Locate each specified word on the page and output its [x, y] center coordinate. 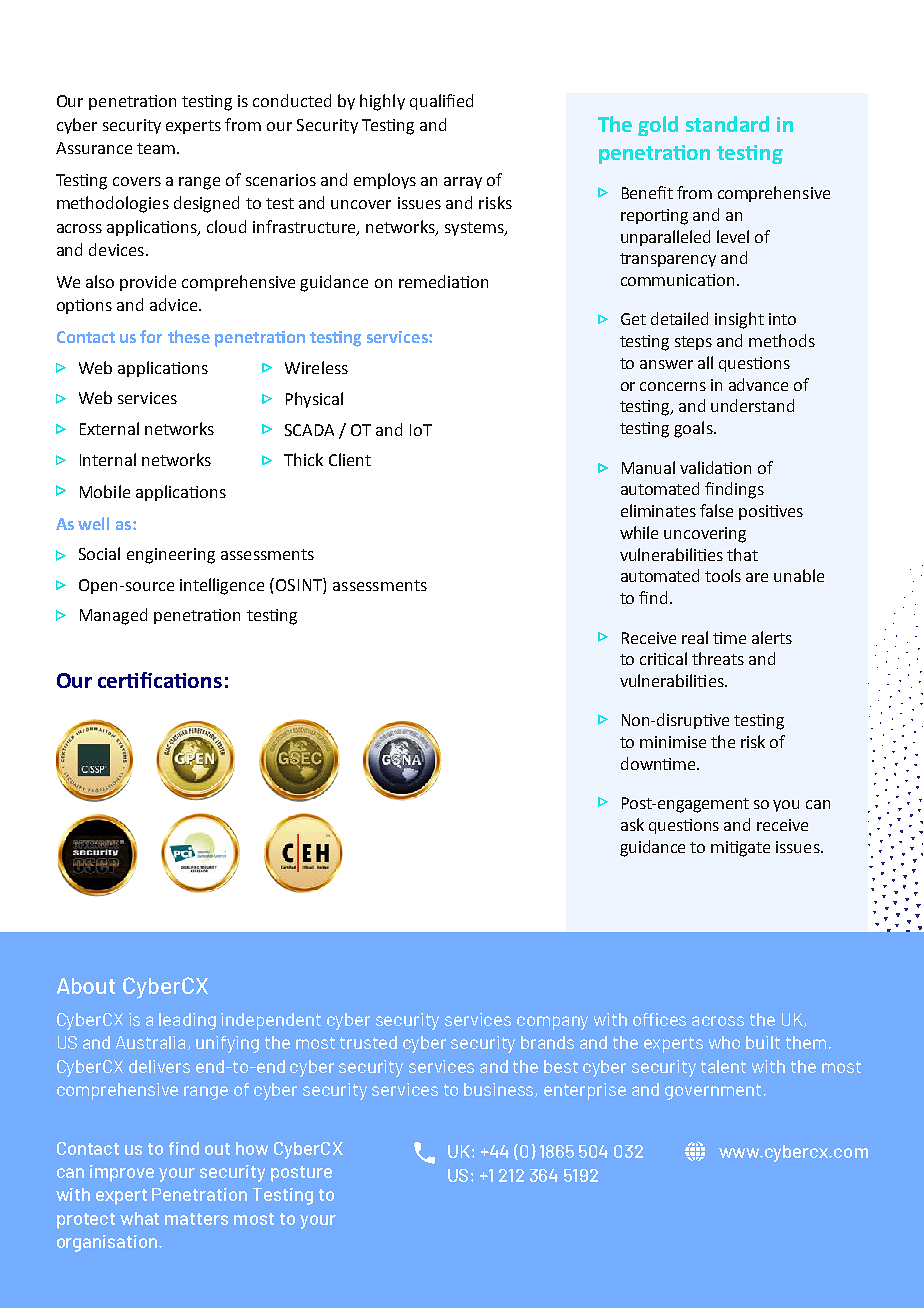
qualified [441, 102]
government [713, 1092]
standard [727, 124]
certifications [160, 680]
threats [718, 658]
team [156, 148]
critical [663, 658]
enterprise [585, 1091]
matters [196, 1219]
